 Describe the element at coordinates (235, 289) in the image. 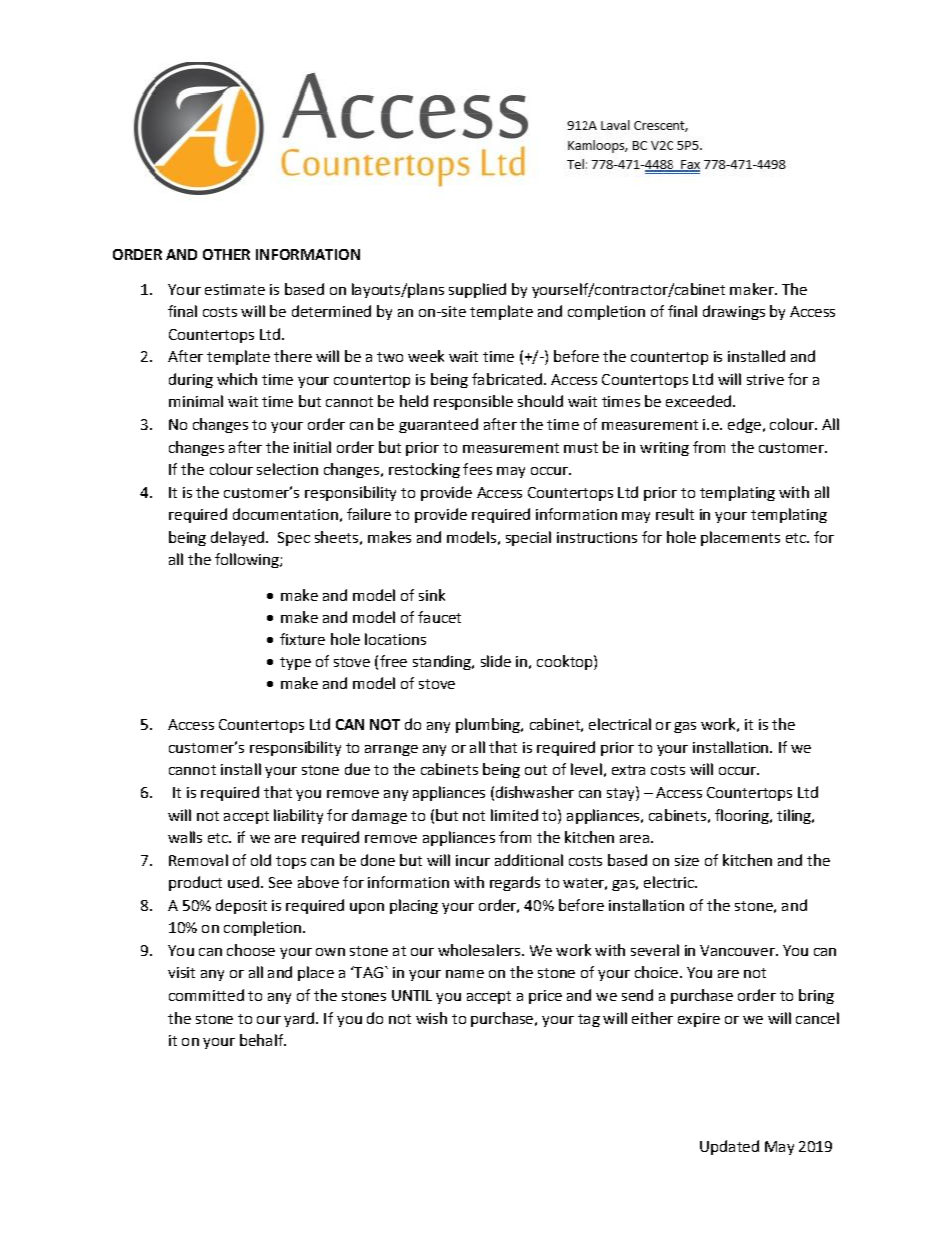

I see `estimate` at that location.
